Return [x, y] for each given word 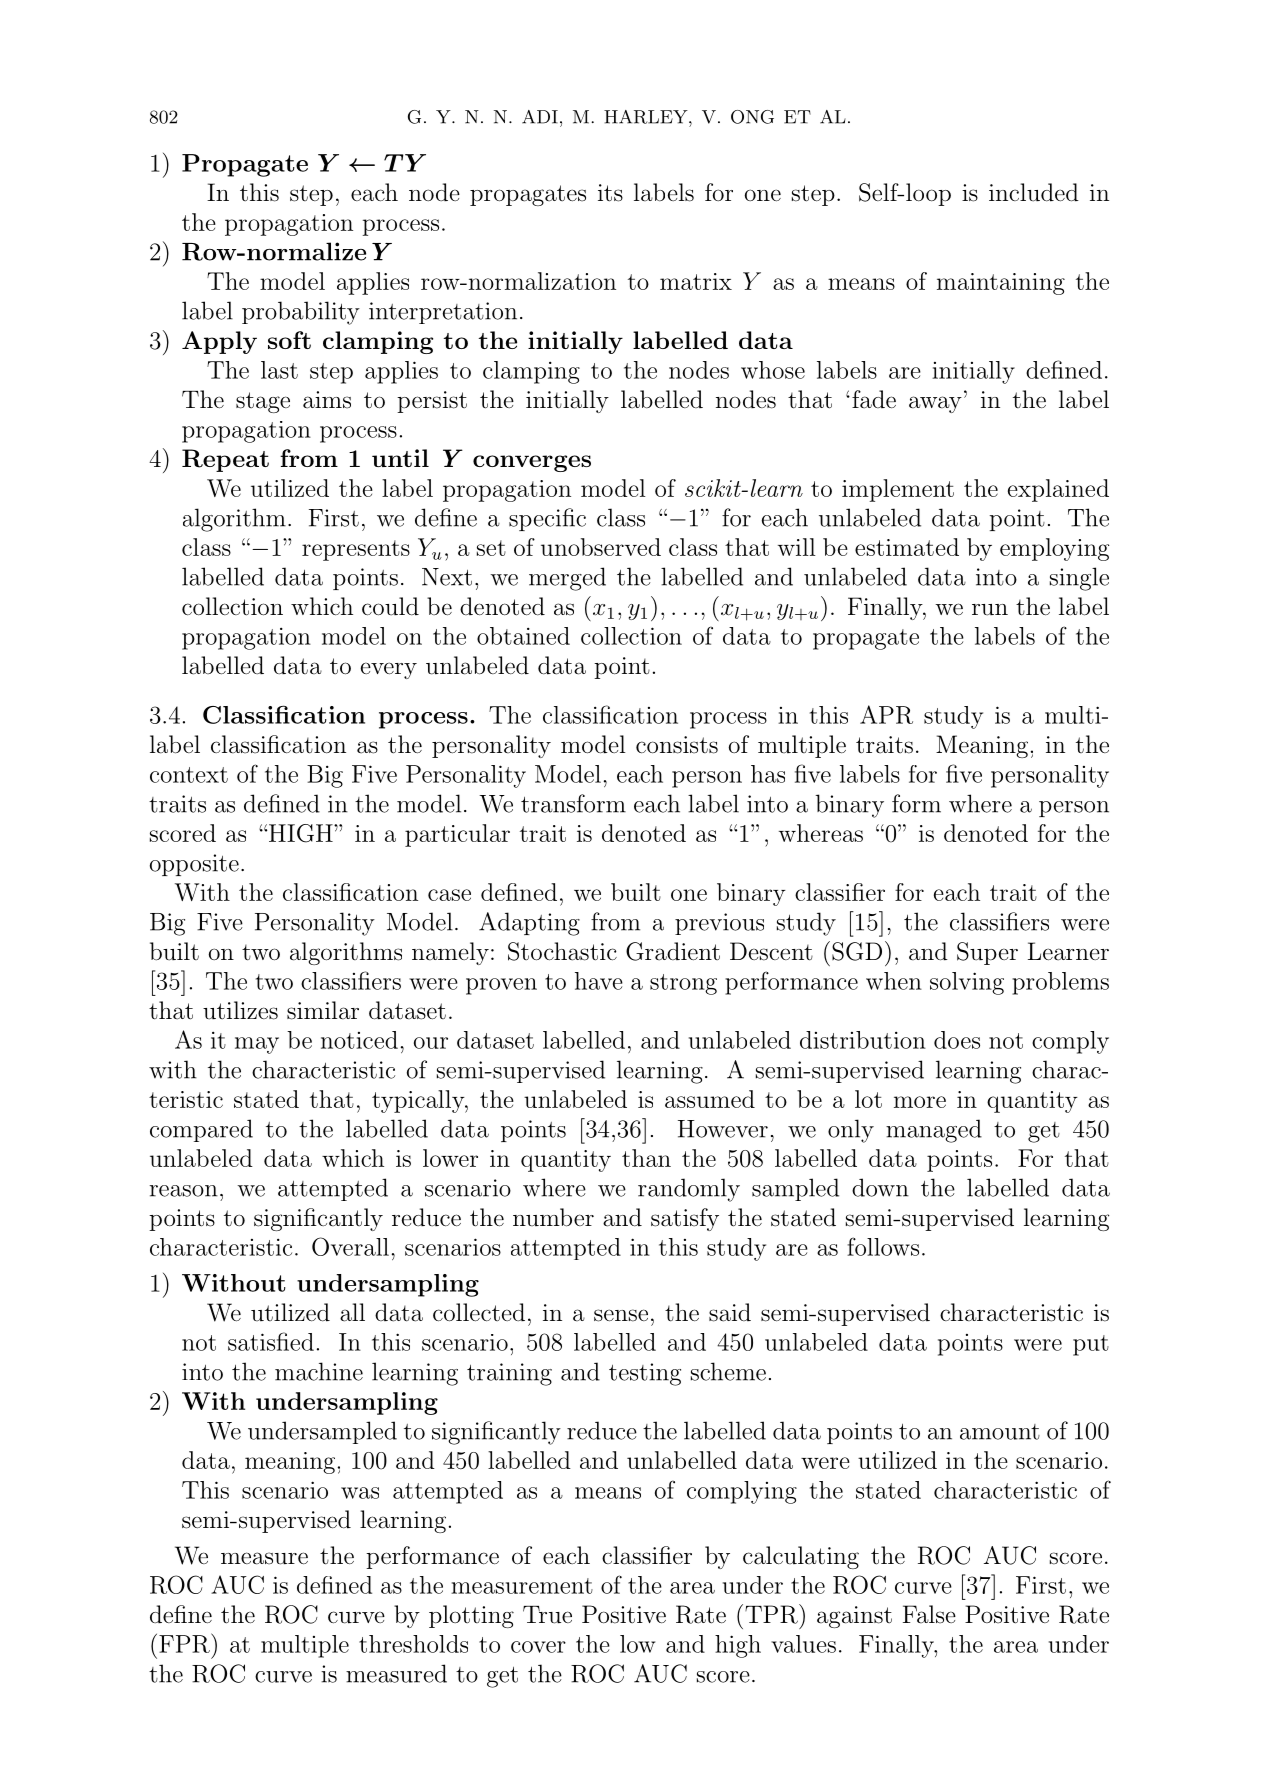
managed [934, 1131]
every [389, 670]
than [646, 1158]
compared [201, 1130]
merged [567, 579]
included [1034, 192]
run [990, 610]
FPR [185, 1643]
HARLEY [647, 117]
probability [301, 313]
